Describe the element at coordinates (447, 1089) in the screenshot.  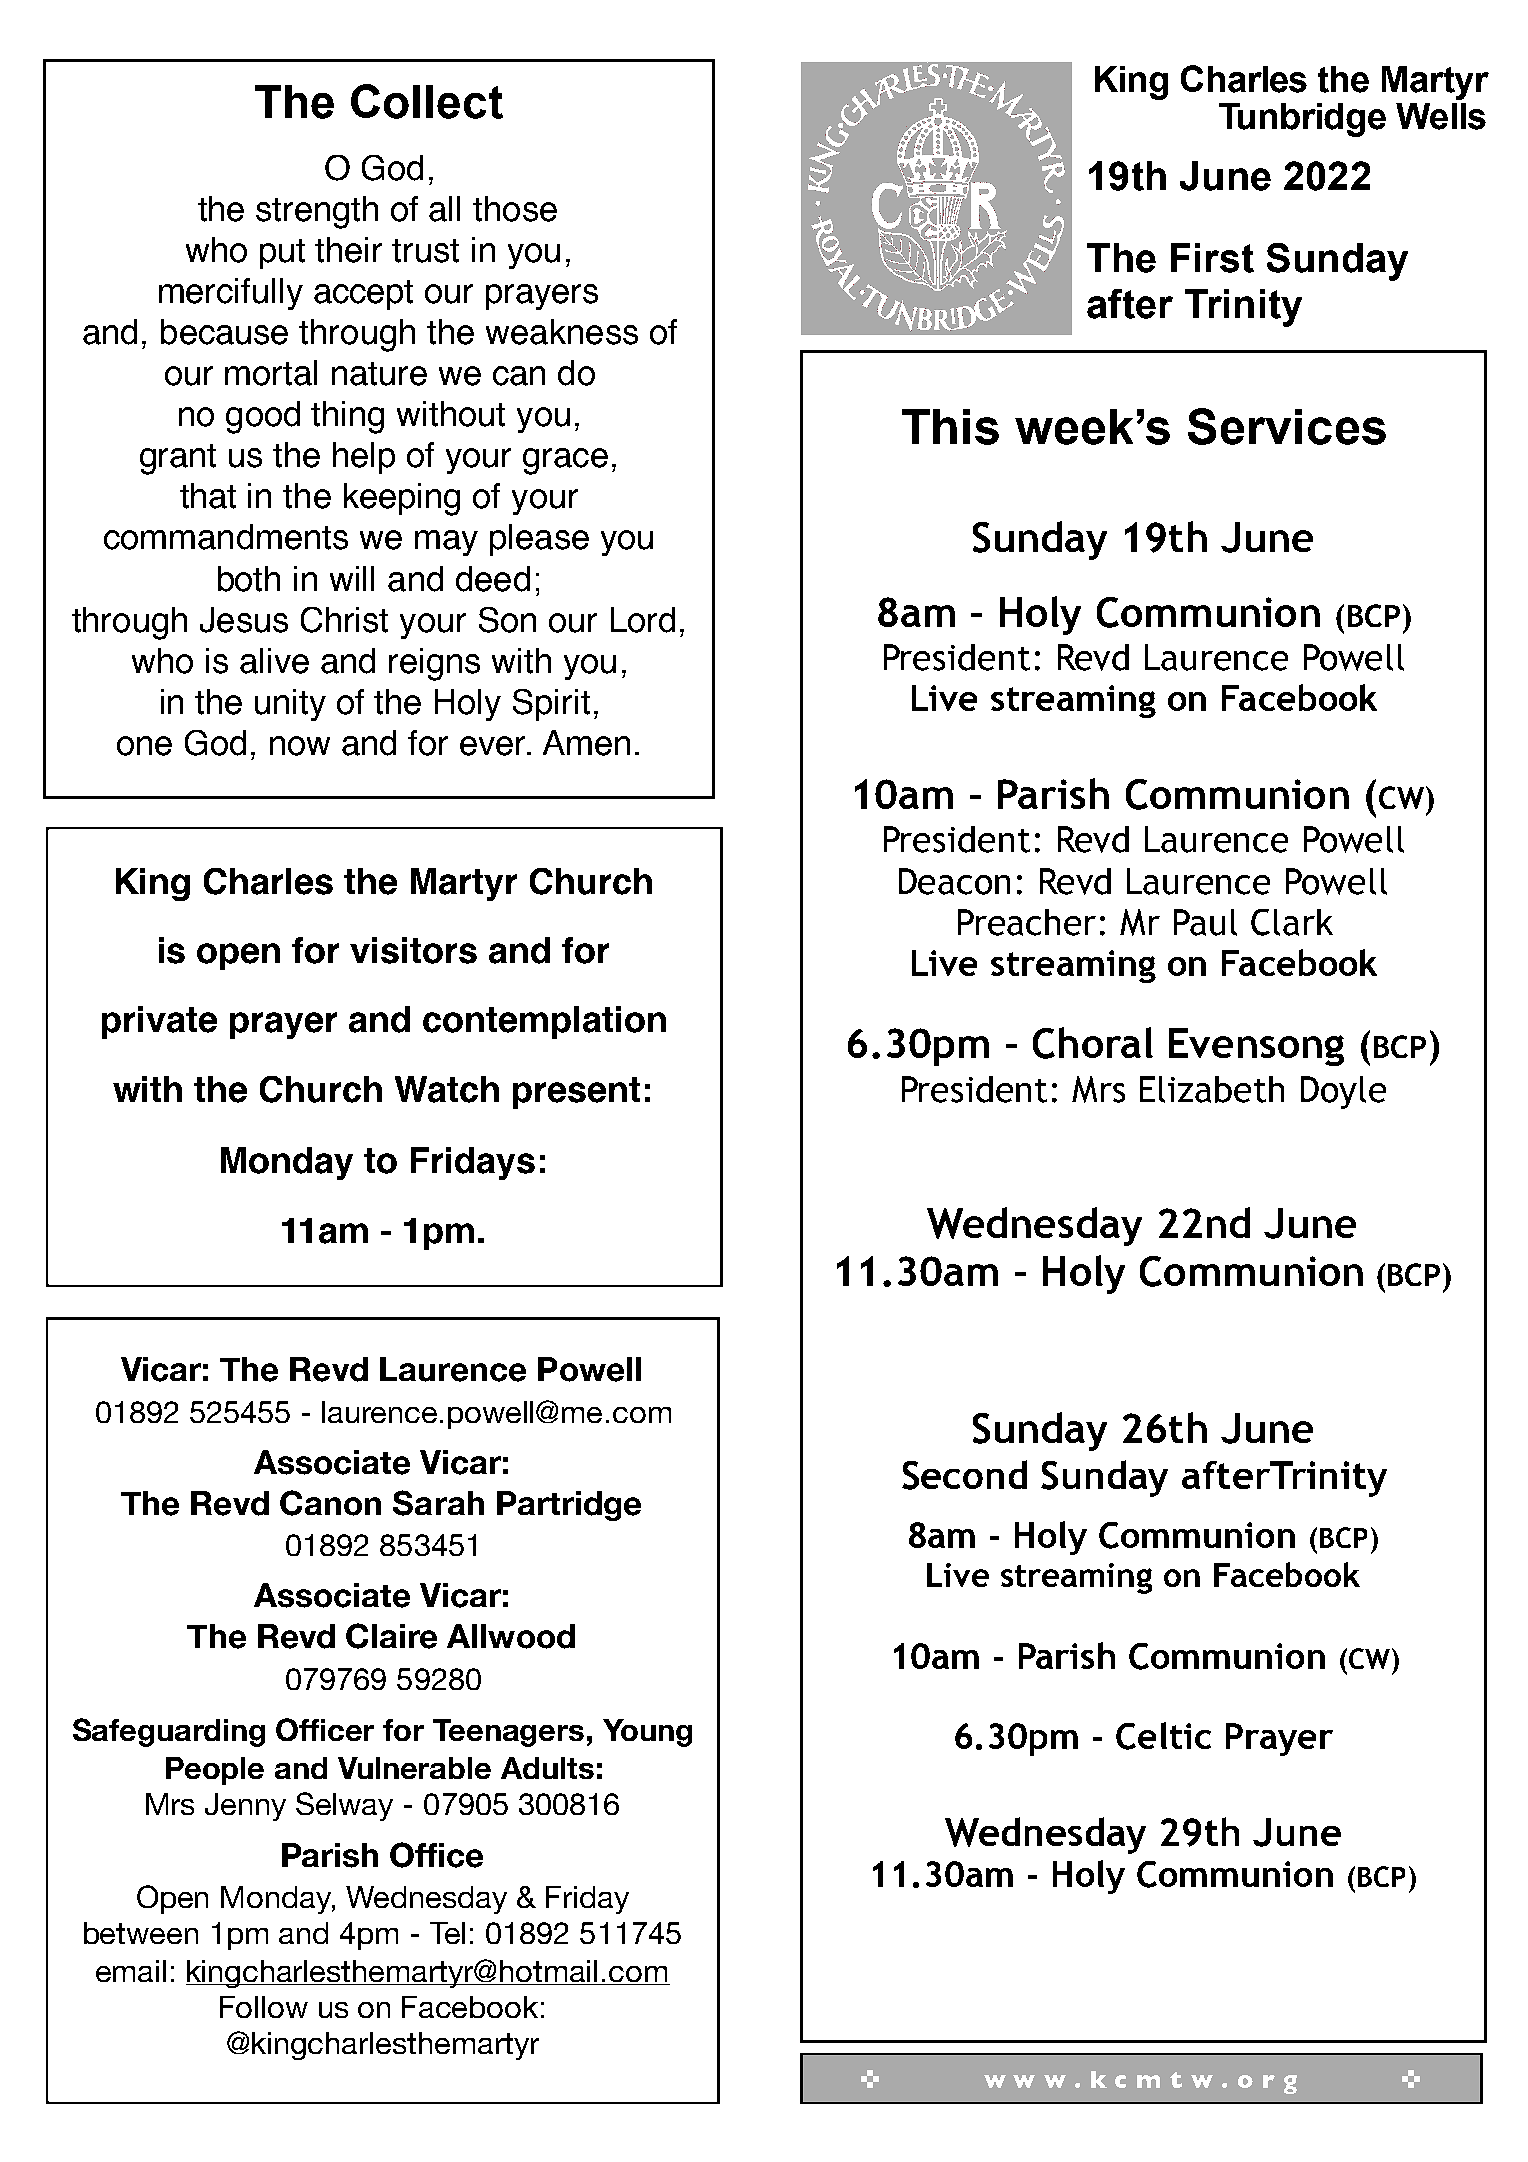
I see `Watch` at that location.
